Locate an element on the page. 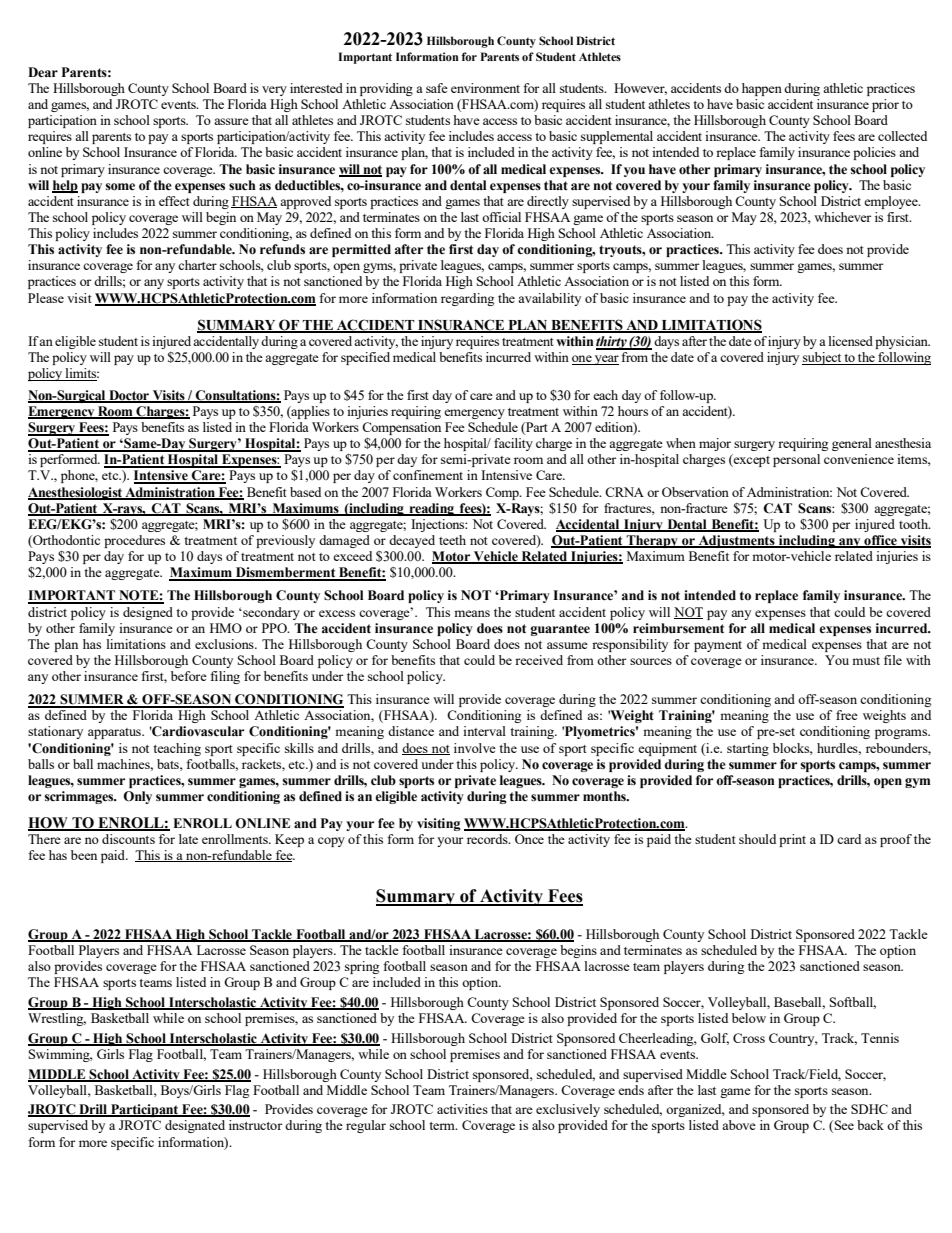  print is located at coordinates (792, 840).
